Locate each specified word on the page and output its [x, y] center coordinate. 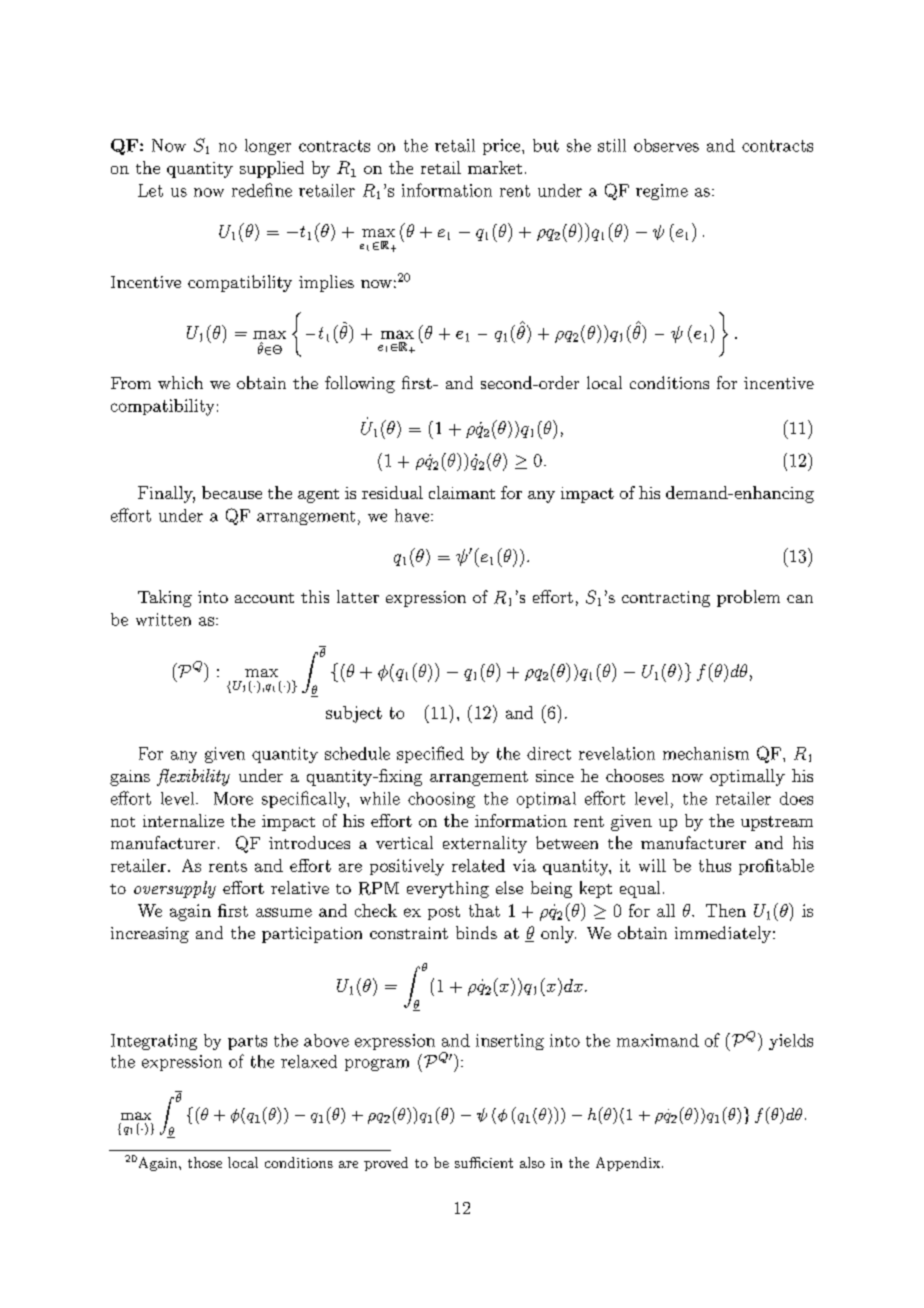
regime [662, 192]
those [205, 1162]
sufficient [484, 1162]
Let [150, 190]
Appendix [629, 1164]
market [495, 167]
